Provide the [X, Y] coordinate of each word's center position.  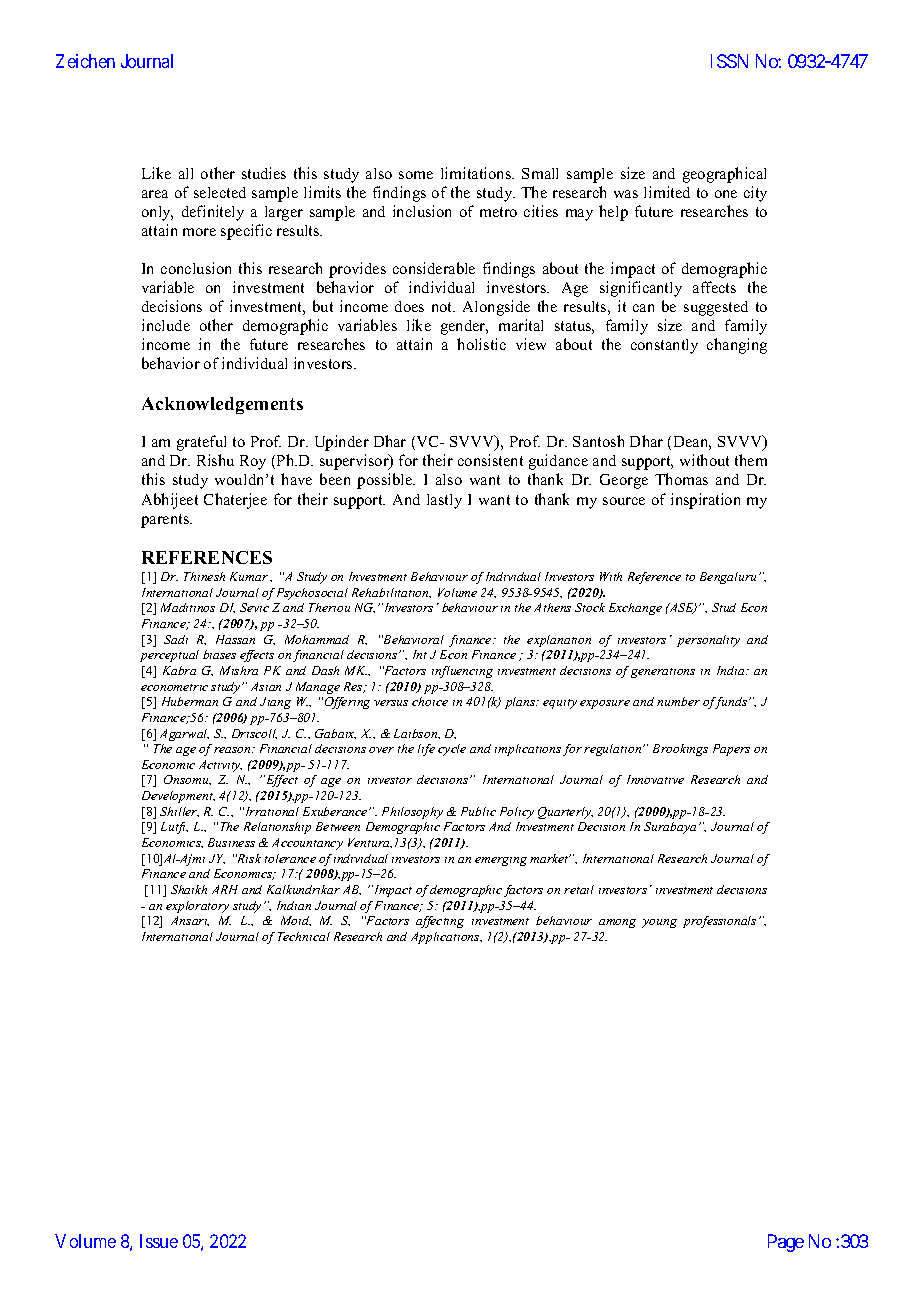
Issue [159, 1241]
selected [220, 192]
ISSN [729, 61]
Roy [253, 462]
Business [231, 842]
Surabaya [670, 828]
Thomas [681, 479]
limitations [477, 173]
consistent [490, 460]
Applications [446, 938]
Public [478, 811]
